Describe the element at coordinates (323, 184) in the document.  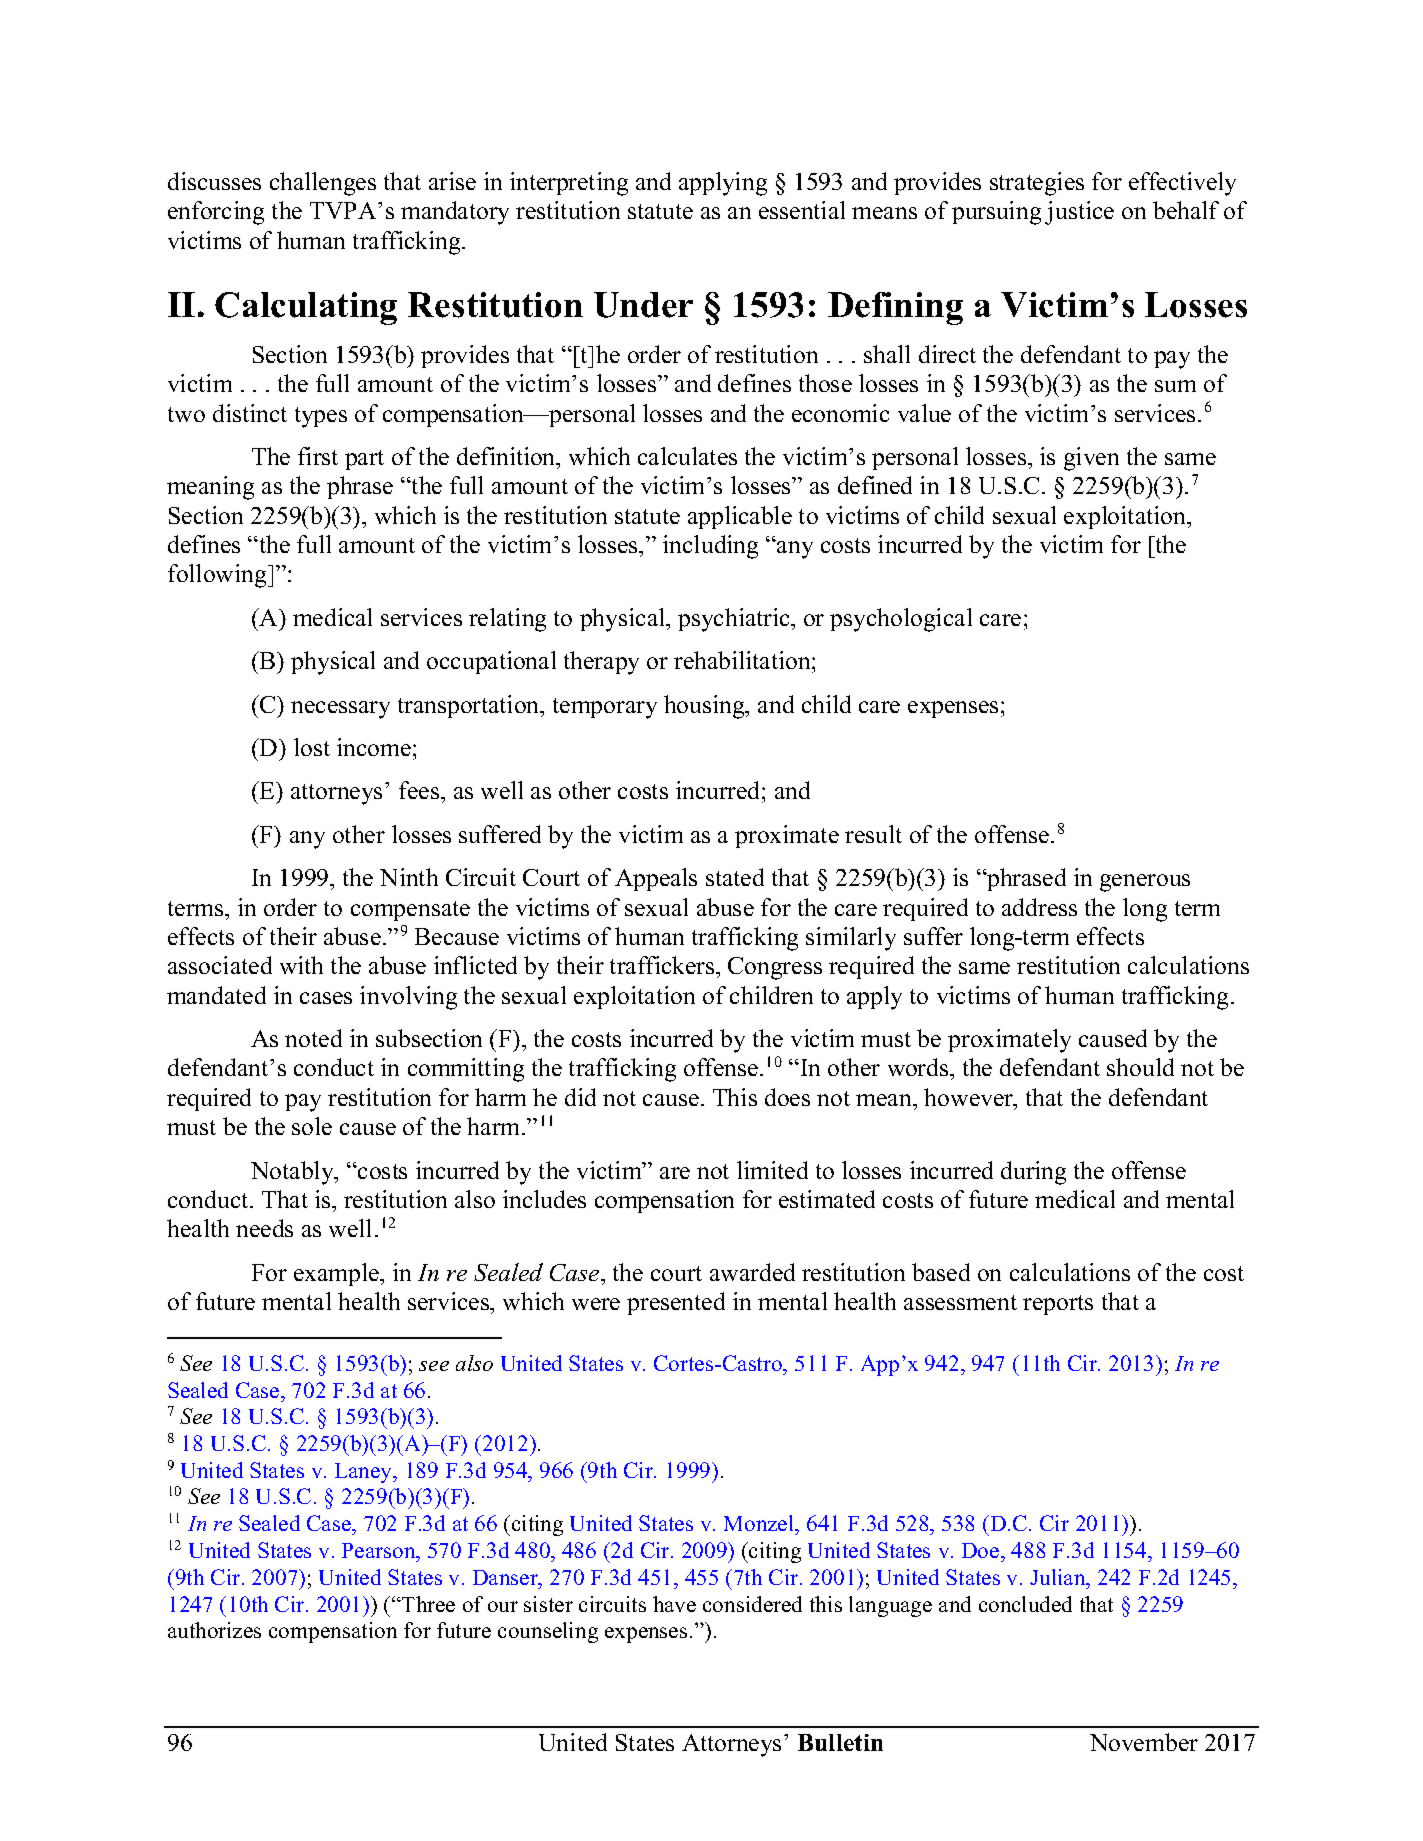
I see `challenges` at that location.
